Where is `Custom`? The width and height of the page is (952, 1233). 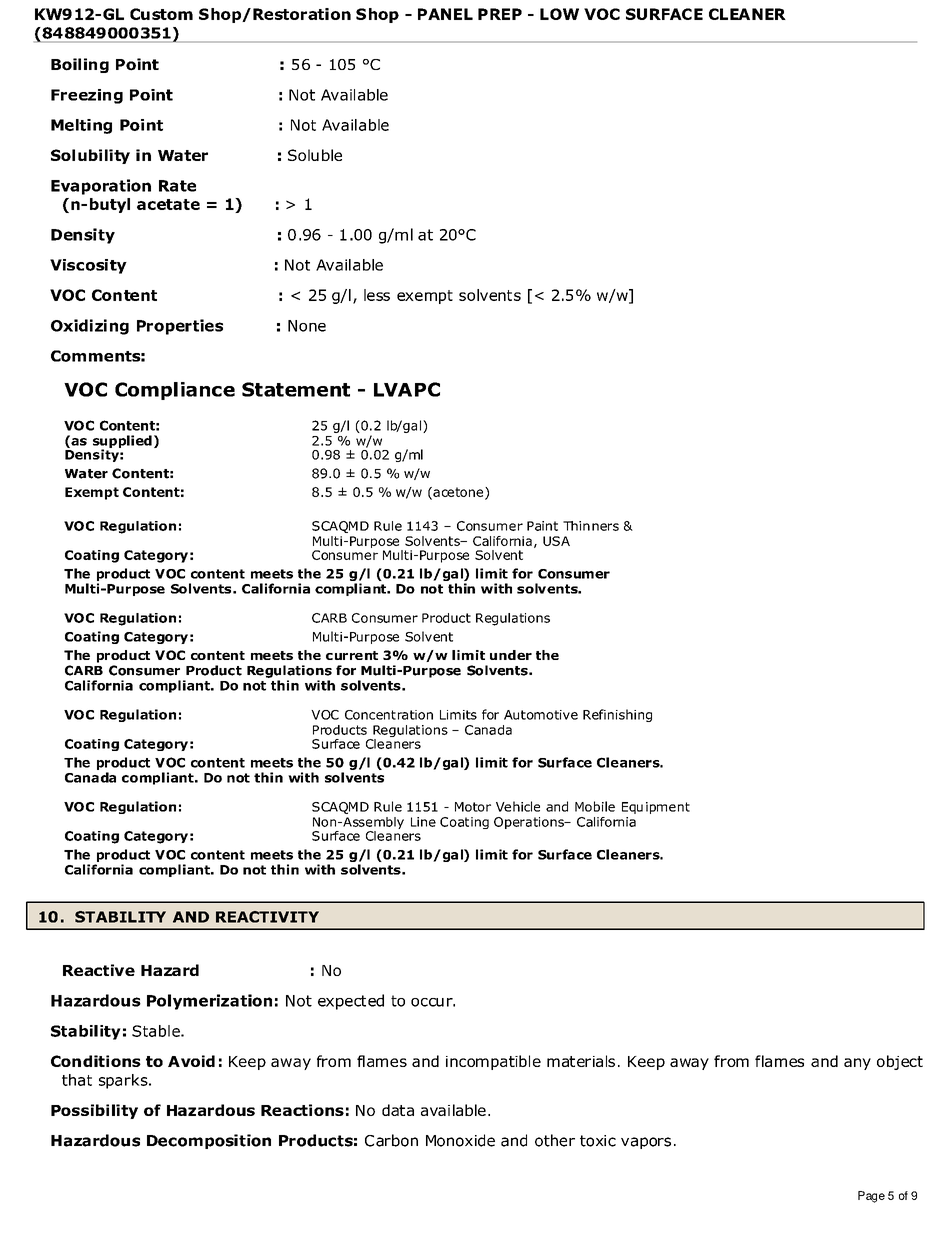 Custom is located at coordinates (161, 14).
